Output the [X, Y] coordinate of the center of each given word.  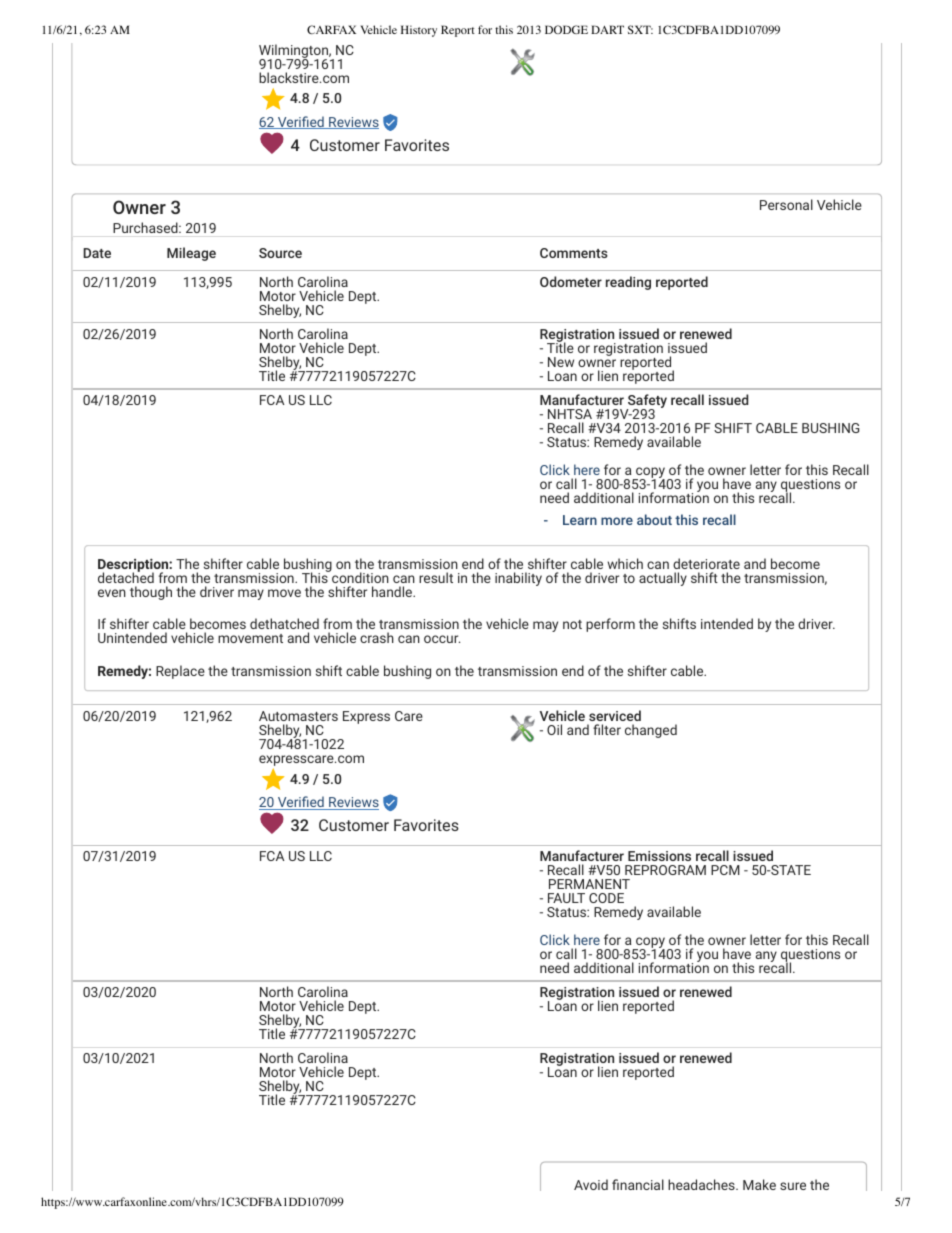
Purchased [146, 227]
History [419, 31]
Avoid [591, 1184]
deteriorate [706, 563]
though [151, 593]
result [436, 577]
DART [607, 29]
